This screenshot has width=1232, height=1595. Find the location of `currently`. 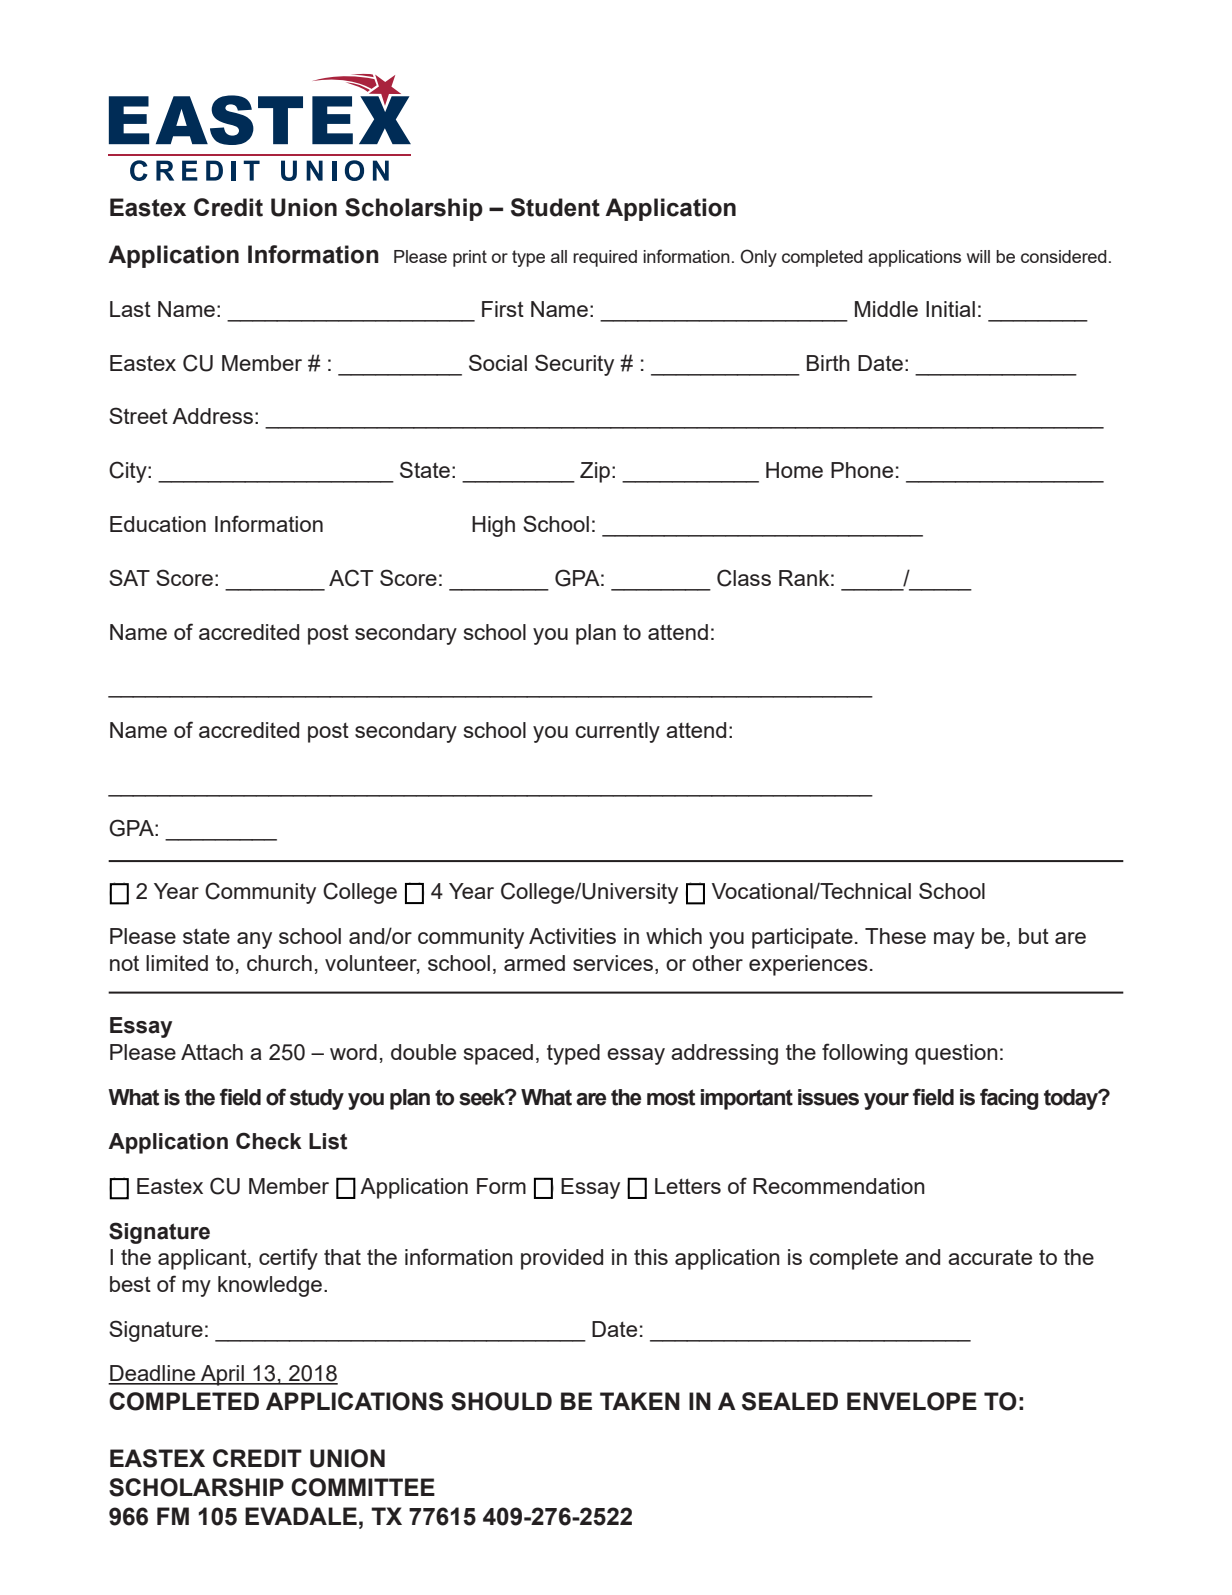

currently is located at coordinates (617, 732).
